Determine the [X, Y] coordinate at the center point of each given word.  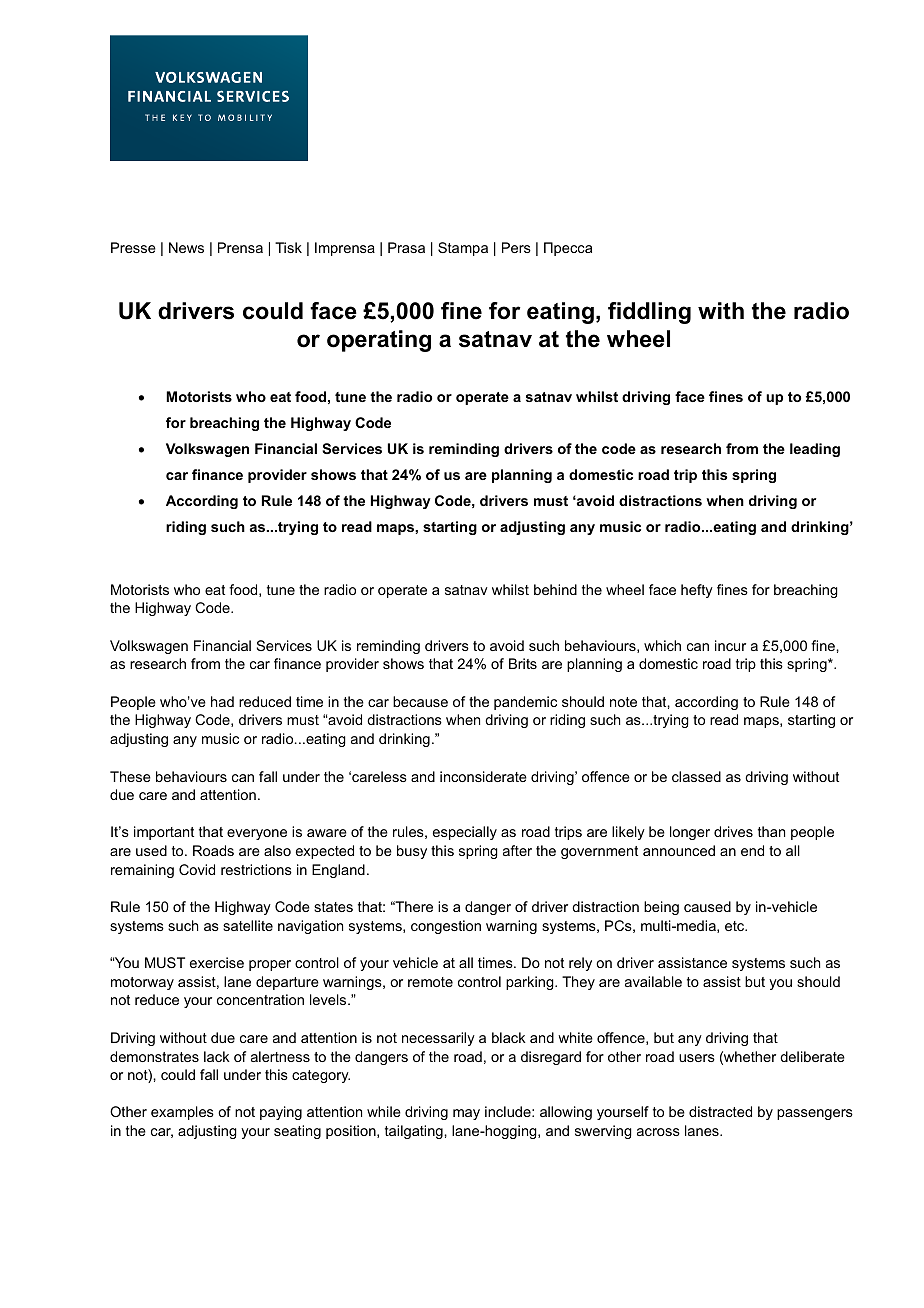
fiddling [649, 313]
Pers [516, 247]
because [420, 701]
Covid [197, 869]
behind [555, 589]
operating [379, 341]
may [466, 1114]
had [222, 701]
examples [182, 1113]
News [186, 247]
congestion [446, 927]
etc [736, 926]
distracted [720, 1111]
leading [815, 450]
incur [730, 645]
